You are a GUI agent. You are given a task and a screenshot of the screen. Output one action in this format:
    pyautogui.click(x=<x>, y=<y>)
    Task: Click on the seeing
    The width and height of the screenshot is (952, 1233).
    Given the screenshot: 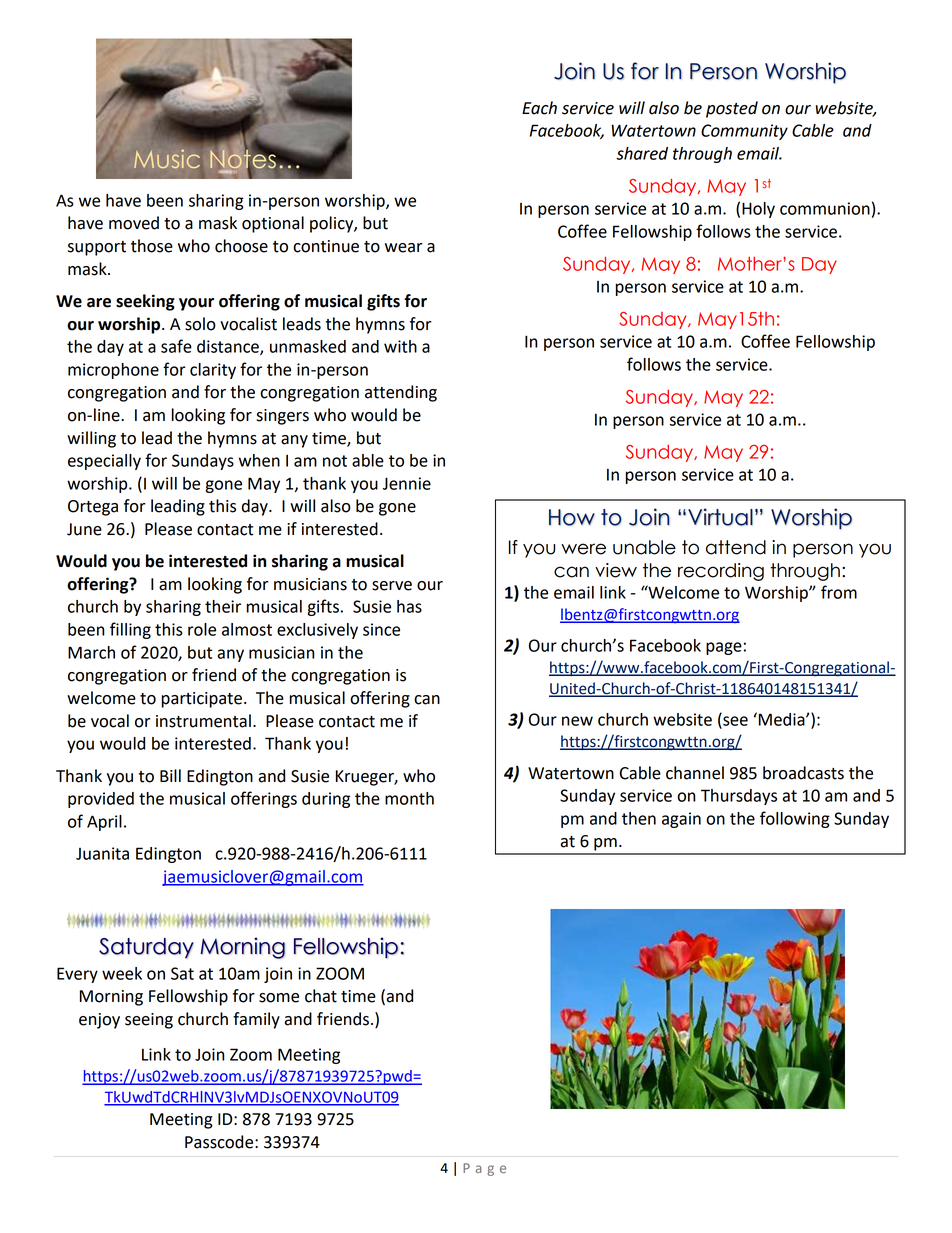 What is the action you would take?
    pyautogui.click(x=149, y=1021)
